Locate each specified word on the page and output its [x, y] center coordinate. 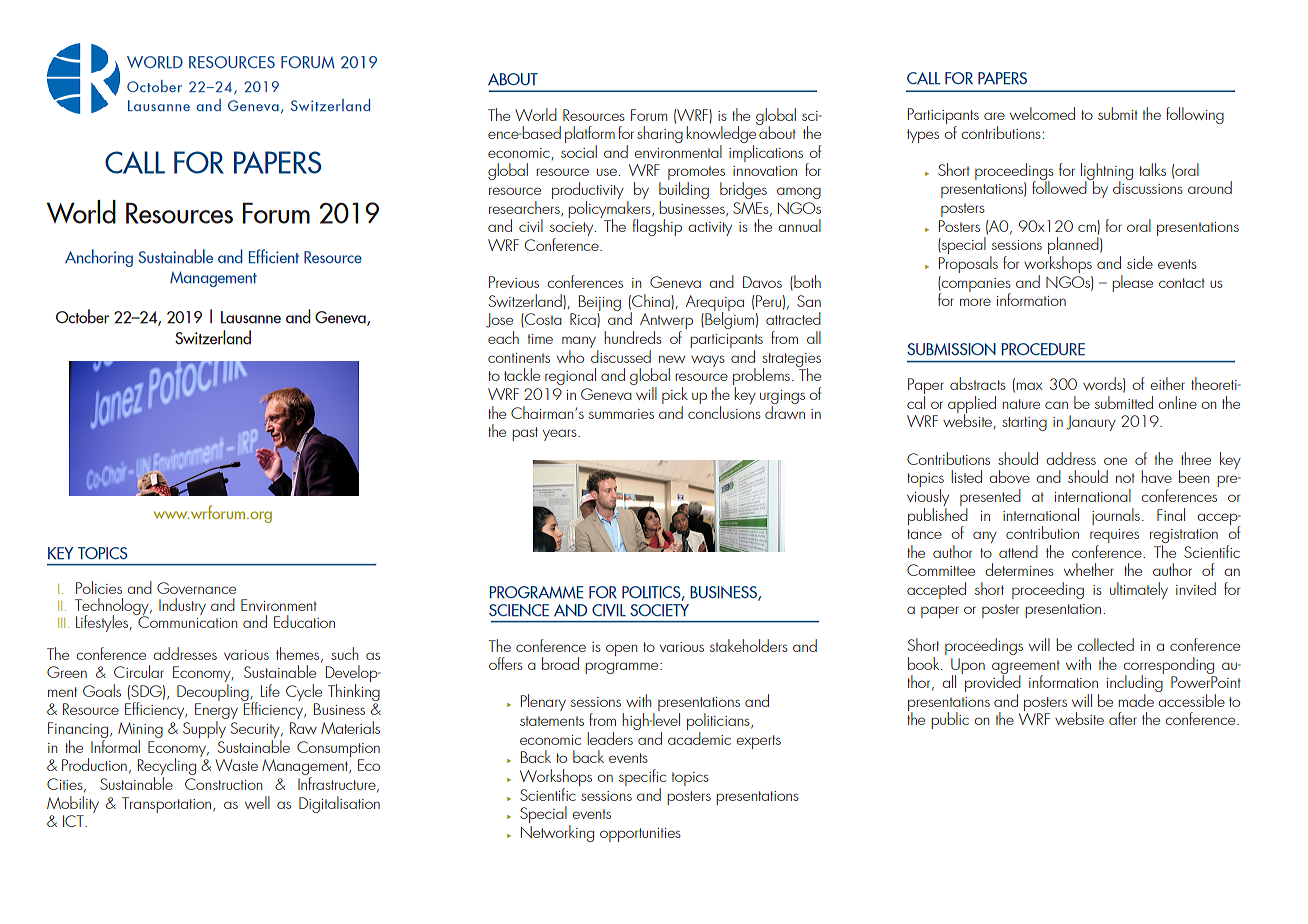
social [579, 151]
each [503, 337]
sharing [660, 134]
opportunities [640, 835]
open [621, 650]
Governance [196, 588]
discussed [620, 355]
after [1123, 718]
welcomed [1042, 113]
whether [1089, 569]
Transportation [168, 805]
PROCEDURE [1043, 349]
